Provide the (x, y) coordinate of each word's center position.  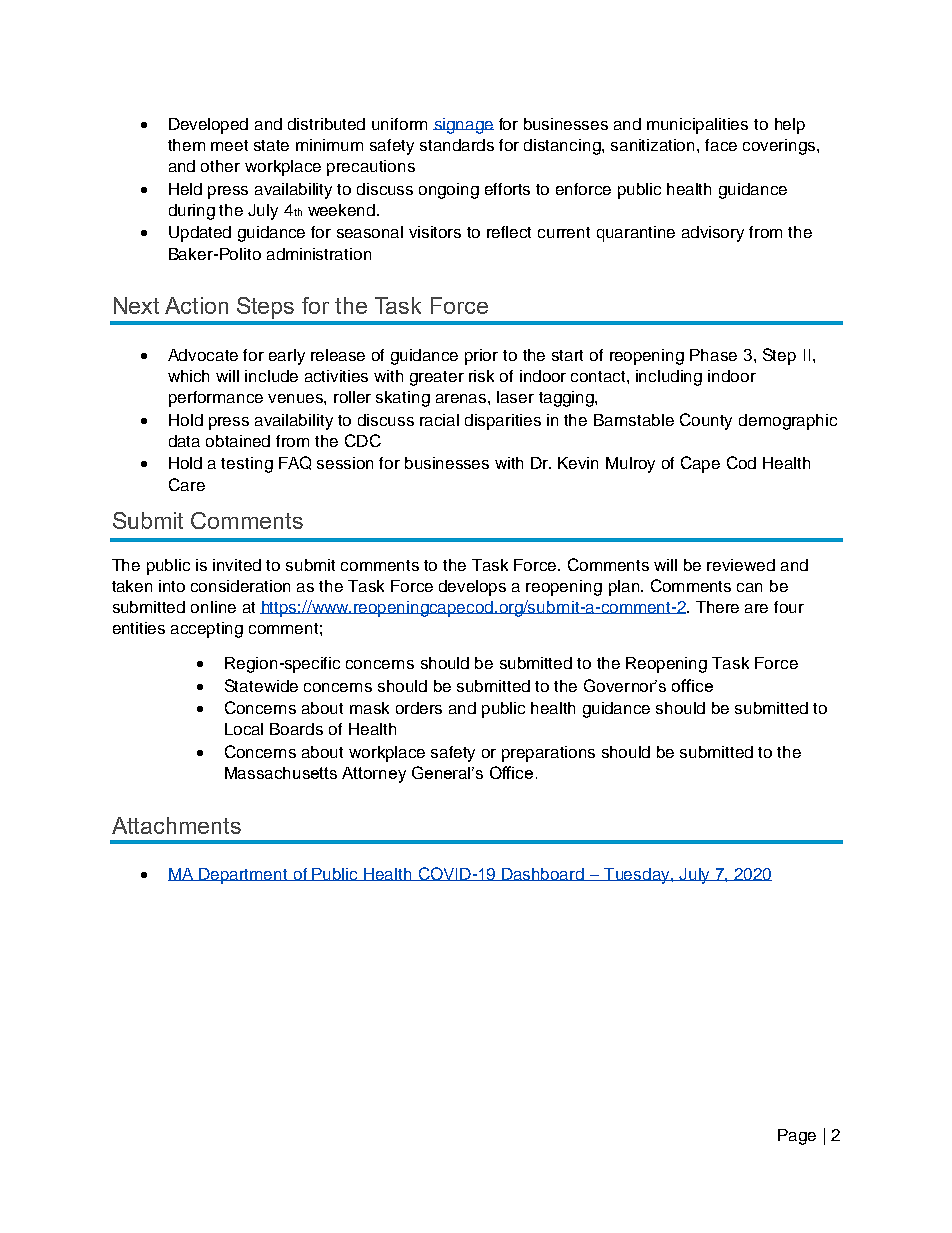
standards (457, 145)
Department (243, 876)
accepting (207, 630)
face (721, 145)
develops (472, 588)
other (220, 166)
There (717, 607)
